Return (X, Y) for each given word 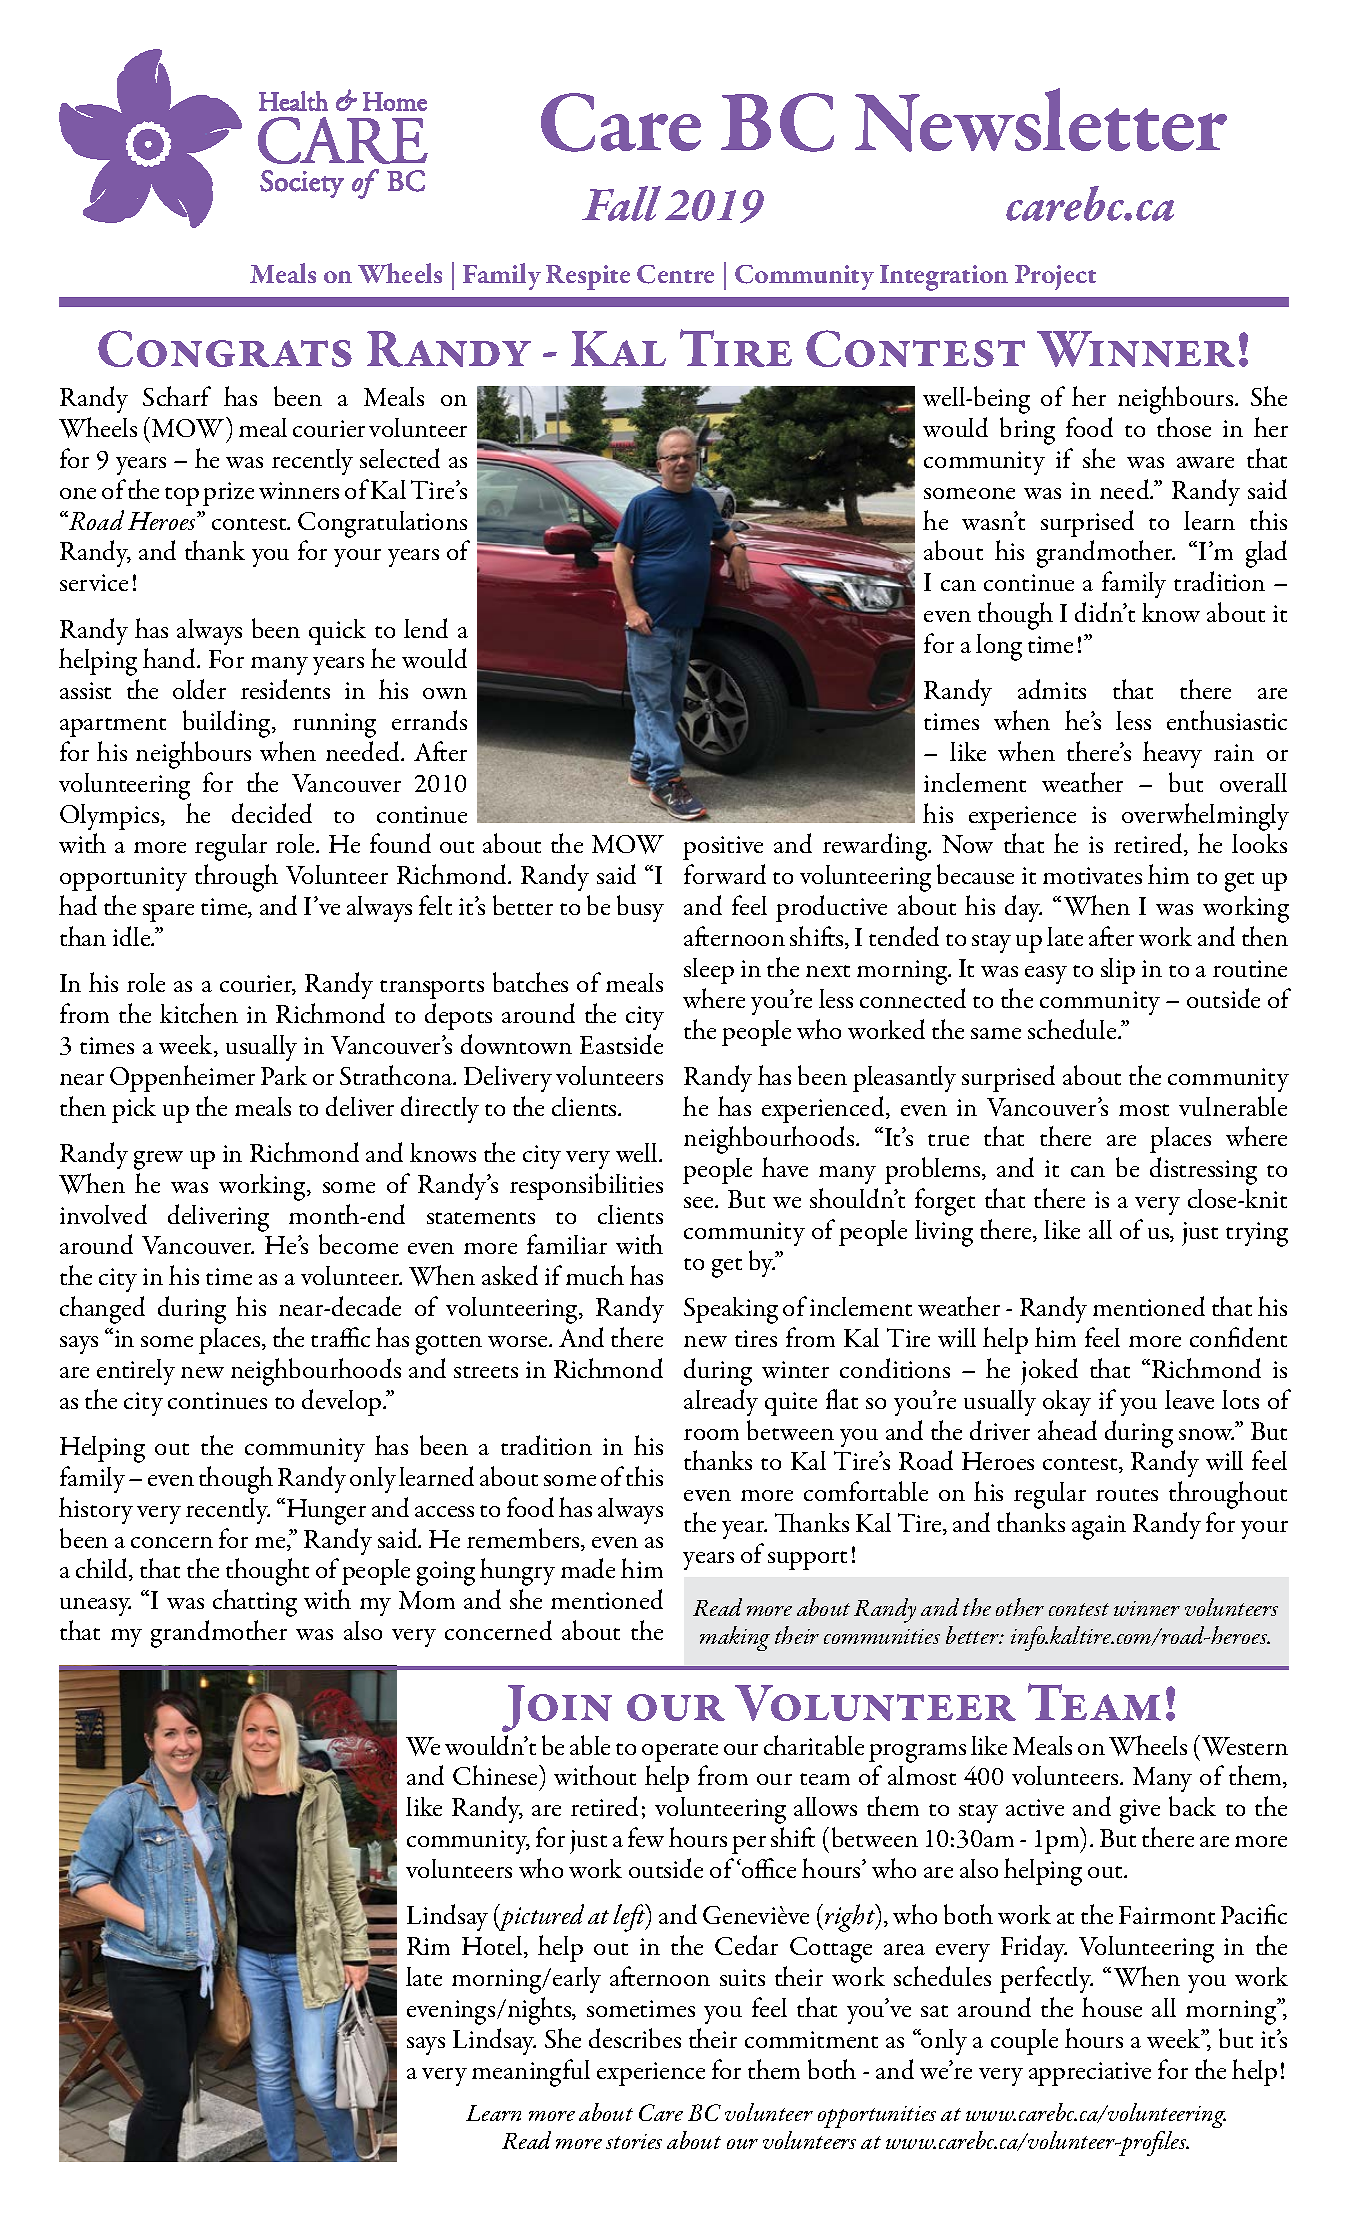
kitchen (199, 1013)
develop (343, 1402)
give (1140, 1811)
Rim (428, 1946)
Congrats (225, 348)
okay (1067, 1403)
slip (1118, 971)
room (711, 1434)
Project (1055, 277)
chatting (255, 1603)
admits (1052, 689)
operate (680, 1752)
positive (723, 848)
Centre (675, 274)
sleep (709, 971)
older (199, 689)
